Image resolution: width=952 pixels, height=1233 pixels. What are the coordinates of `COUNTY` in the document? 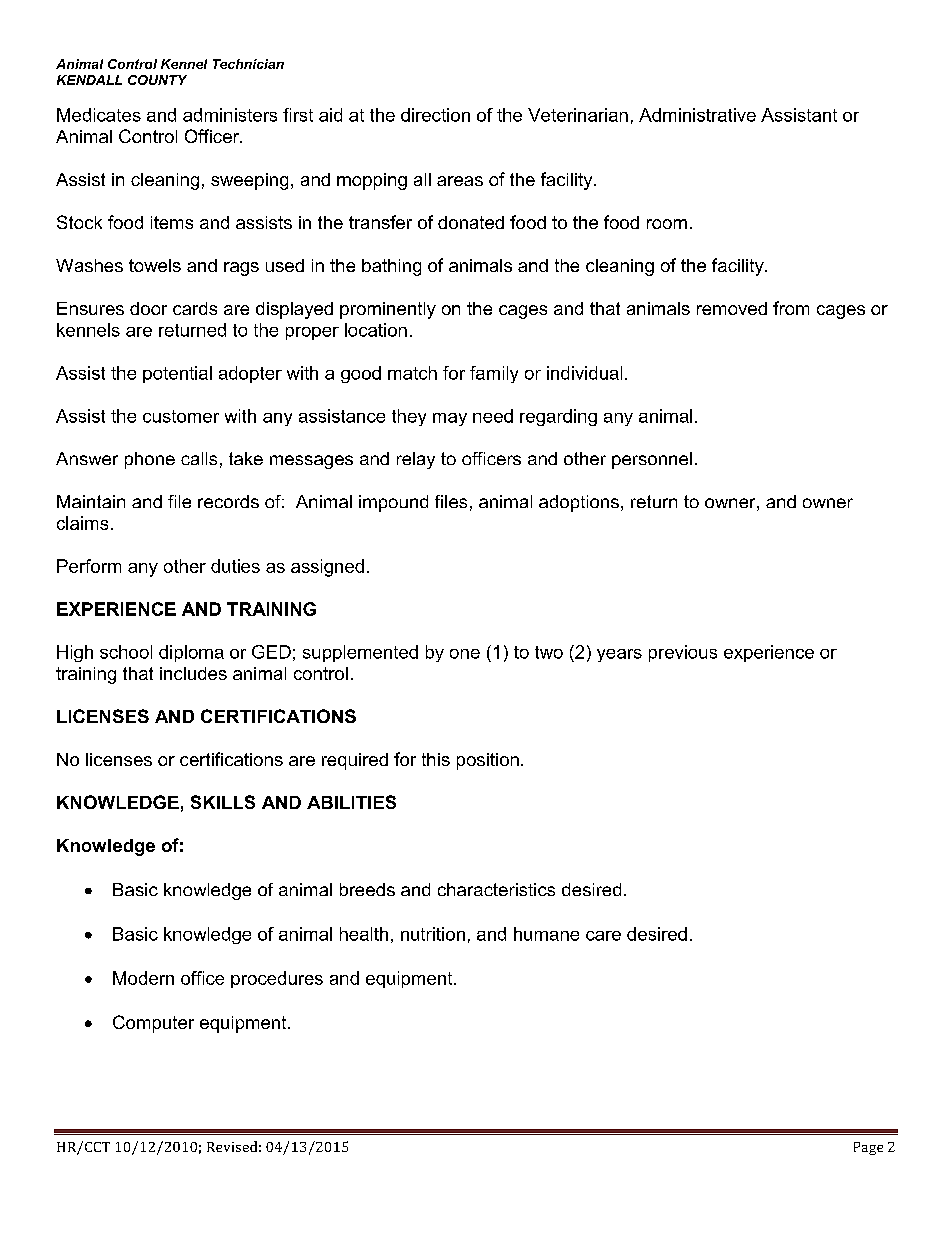 It's located at (157, 80).
